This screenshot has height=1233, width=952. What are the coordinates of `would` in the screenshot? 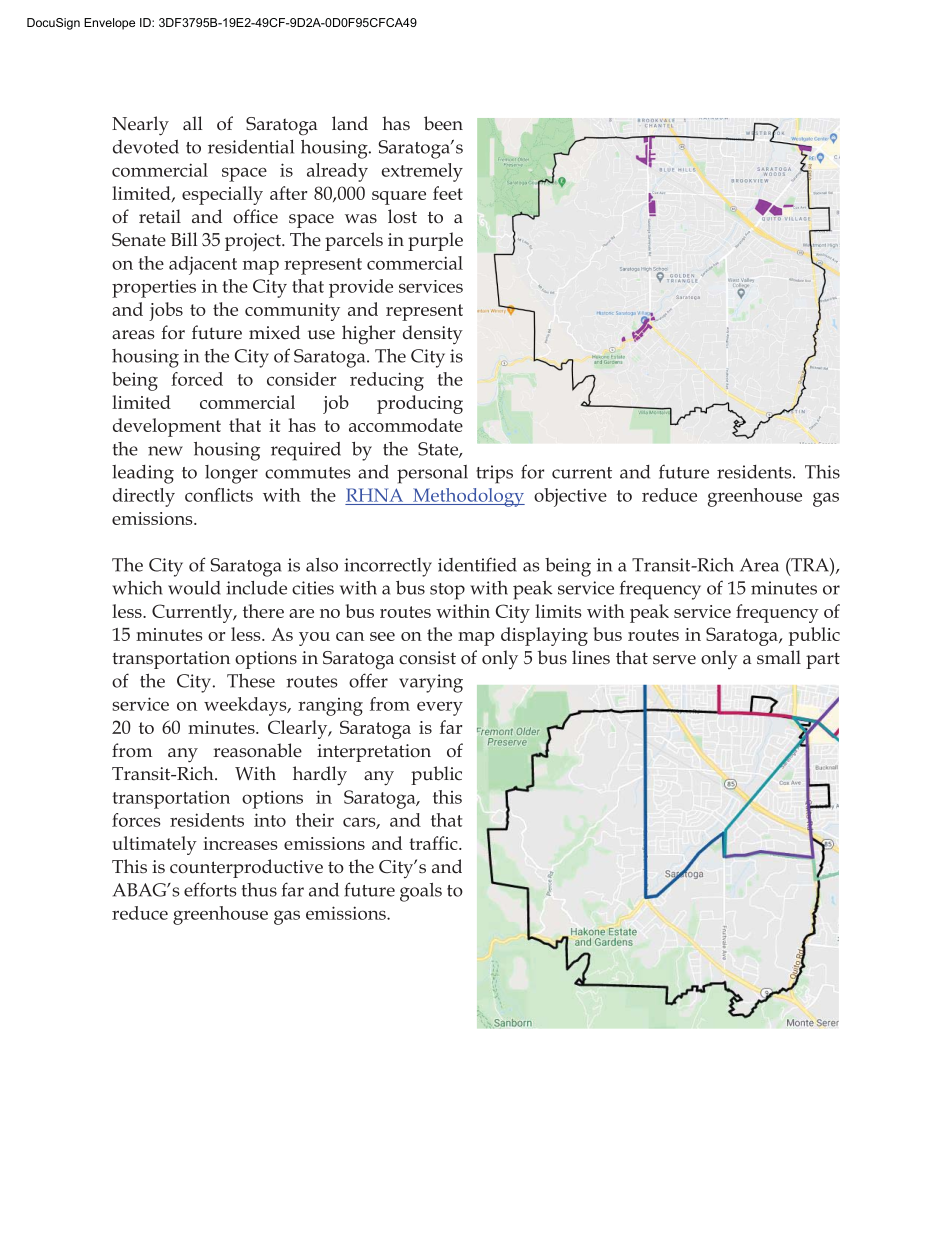 It's located at (194, 588).
